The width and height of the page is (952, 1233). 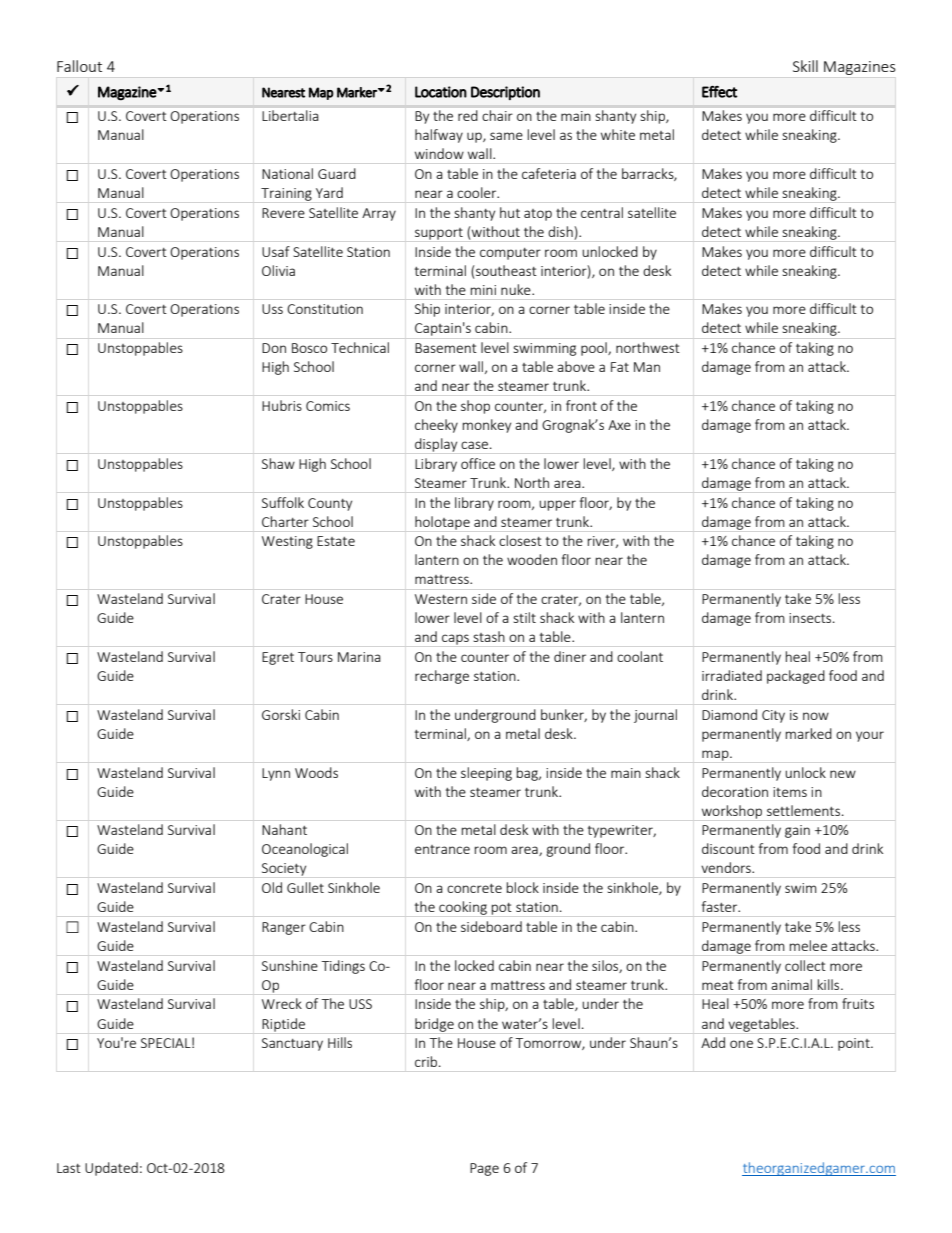 I want to click on Lynn, so click(x=276, y=774).
